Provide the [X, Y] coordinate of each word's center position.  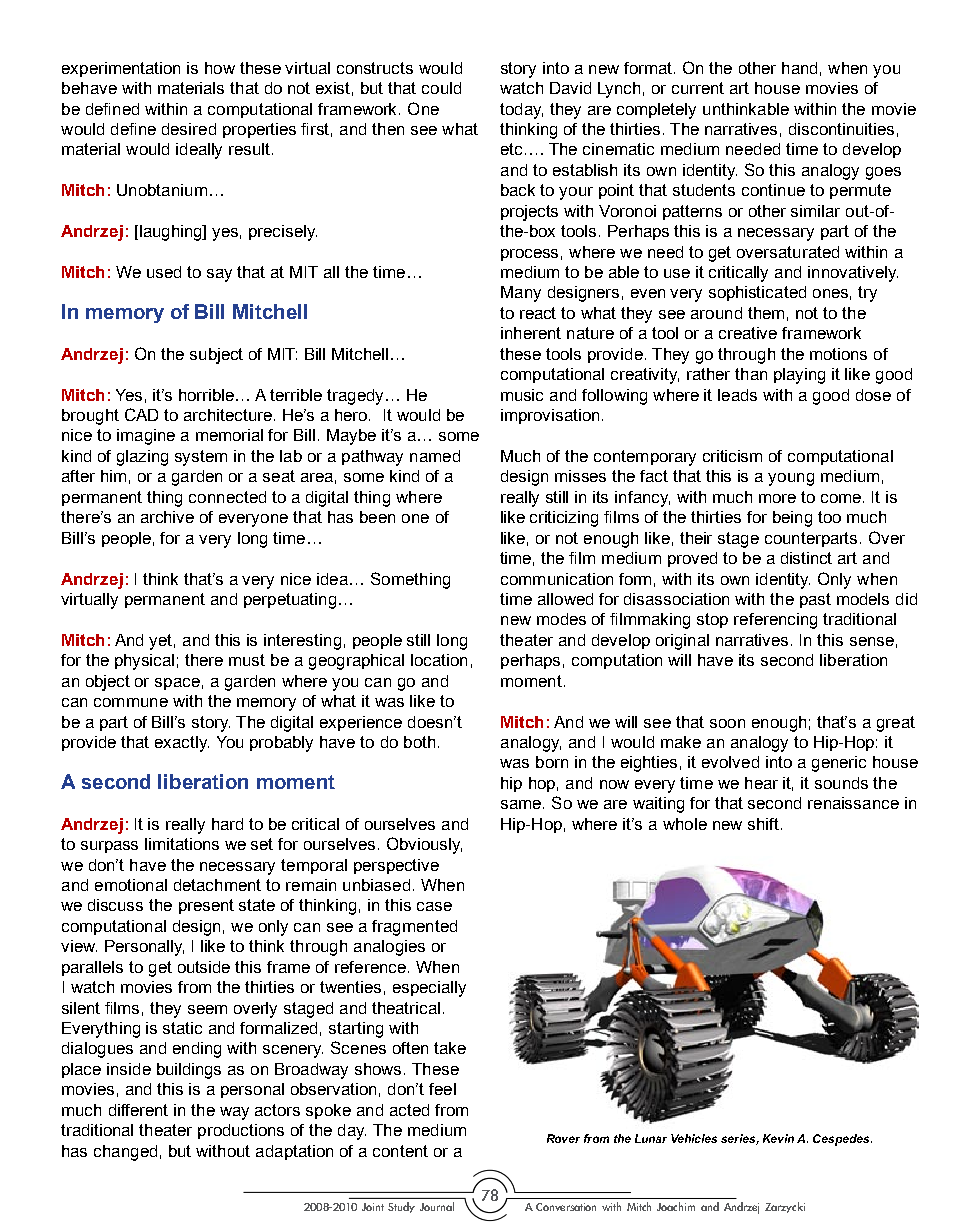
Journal [437, 1206]
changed [125, 1153]
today [521, 111]
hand [799, 68]
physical [144, 662]
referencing [775, 621]
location [439, 660]
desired [189, 129]
